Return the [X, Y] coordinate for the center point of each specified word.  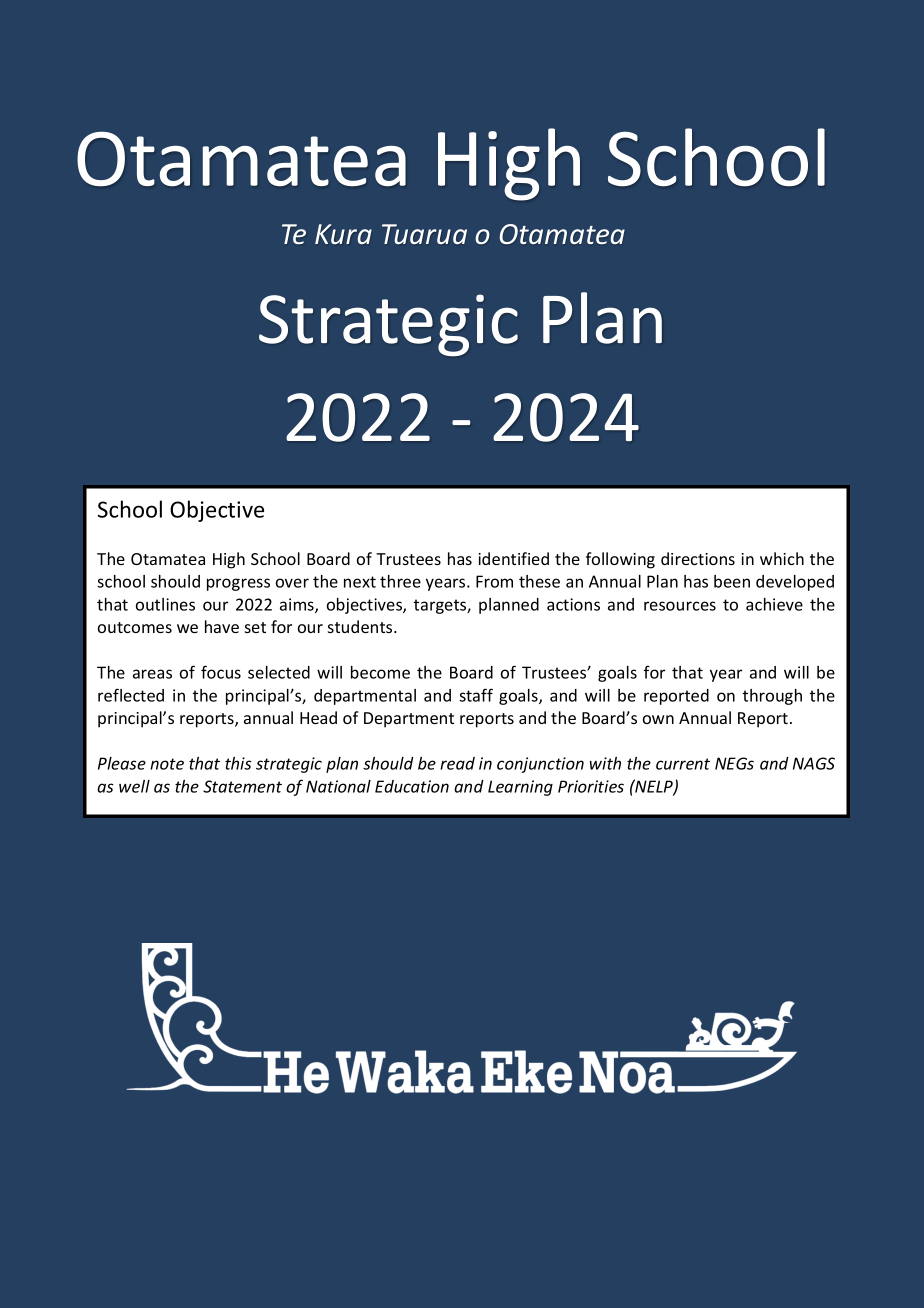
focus [221, 672]
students [361, 626]
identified [513, 558]
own [658, 719]
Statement [242, 786]
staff [476, 695]
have [222, 626]
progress [238, 584]
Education [412, 786]
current [683, 764]
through [772, 697]
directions [698, 558]
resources [680, 606]
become [380, 672]
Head [318, 717]
